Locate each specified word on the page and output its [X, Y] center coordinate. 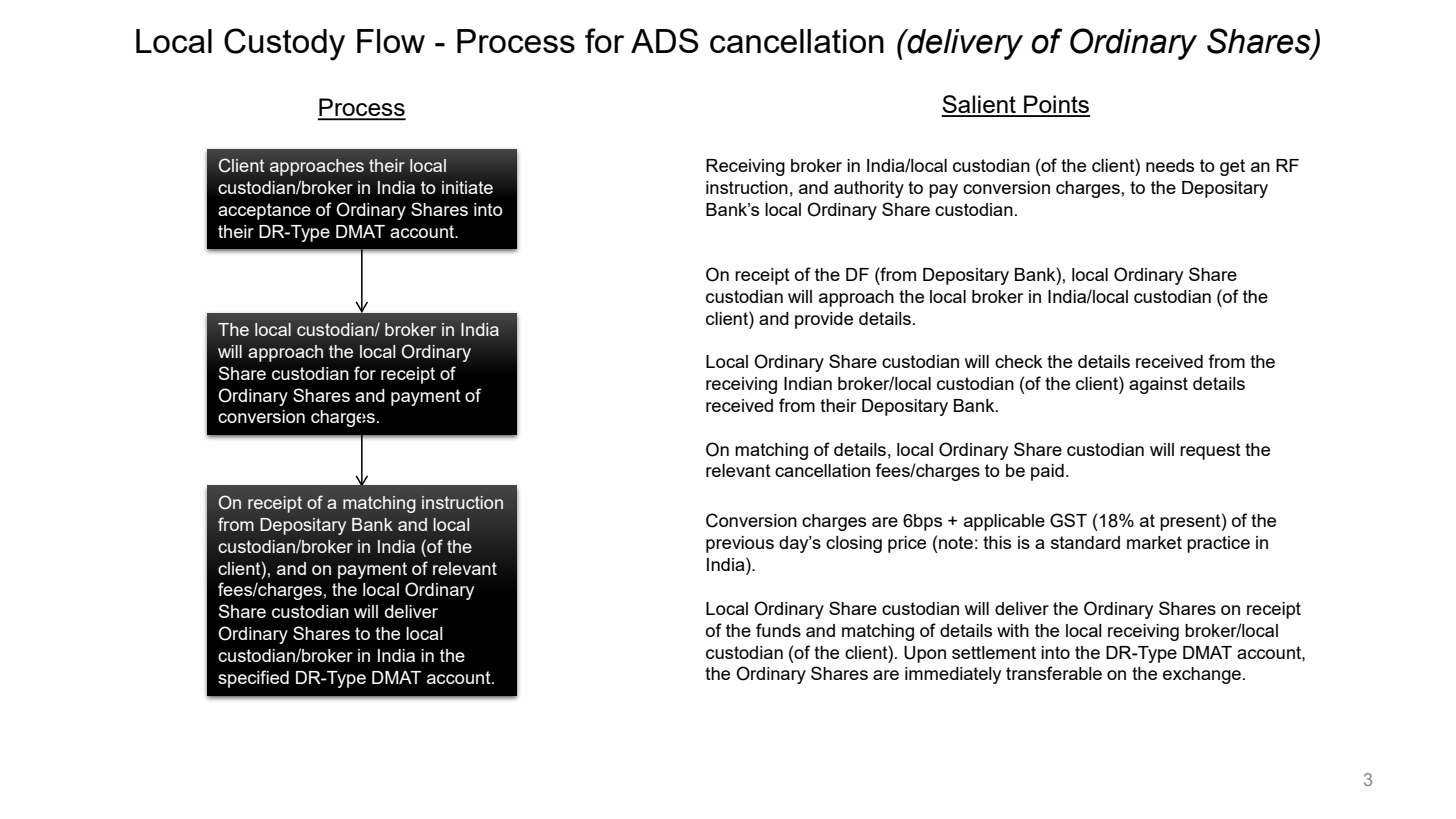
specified [253, 679]
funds [778, 630]
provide [824, 320]
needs [1170, 165]
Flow [391, 41]
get [1232, 167]
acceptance [264, 211]
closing [854, 544]
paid [1047, 472]
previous [740, 544]
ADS [665, 40]
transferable [1054, 673]
